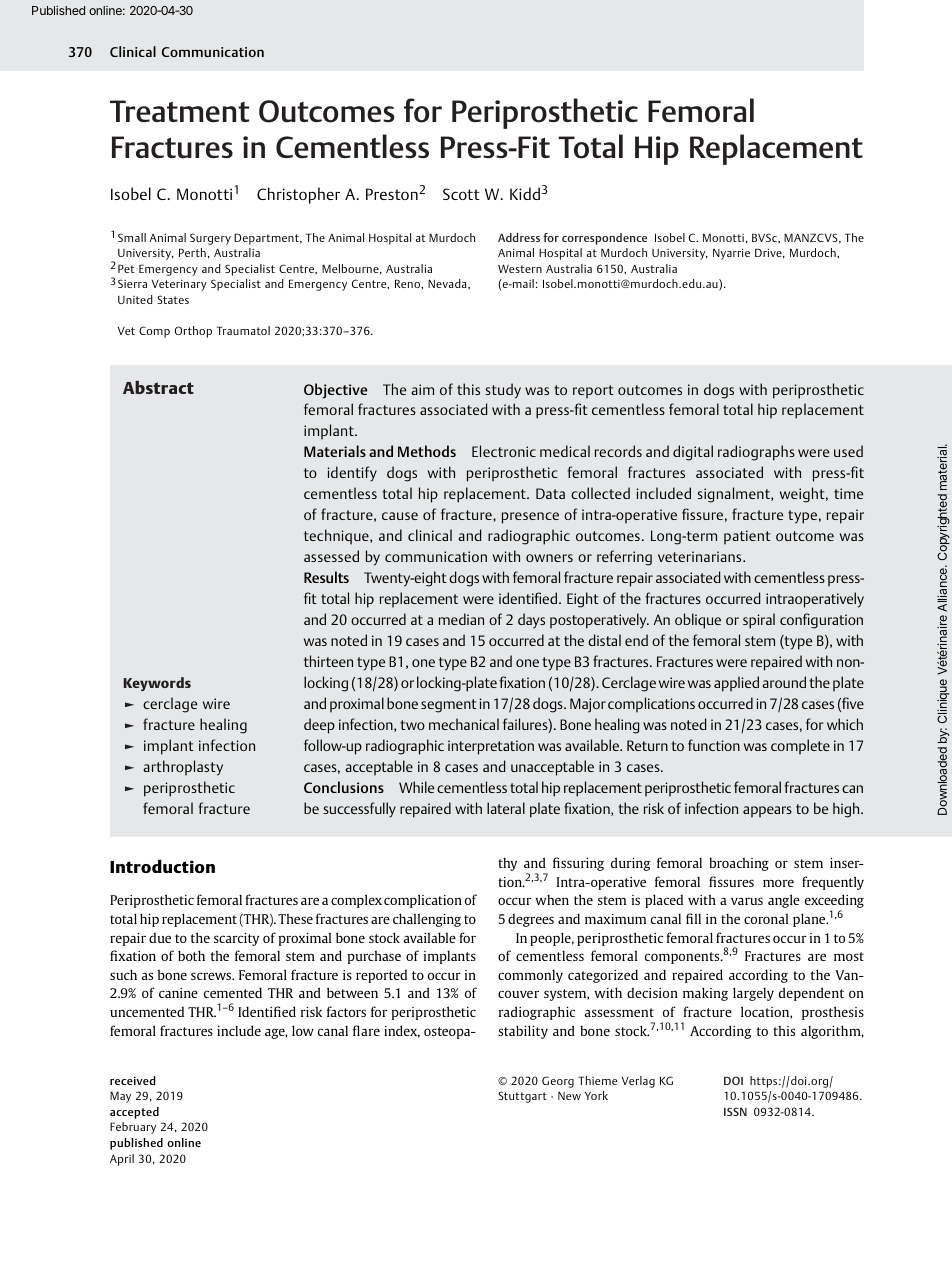  What do you see at coordinates (531, 920) in the page?
I see `degrees` at bounding box center [531, 920].
